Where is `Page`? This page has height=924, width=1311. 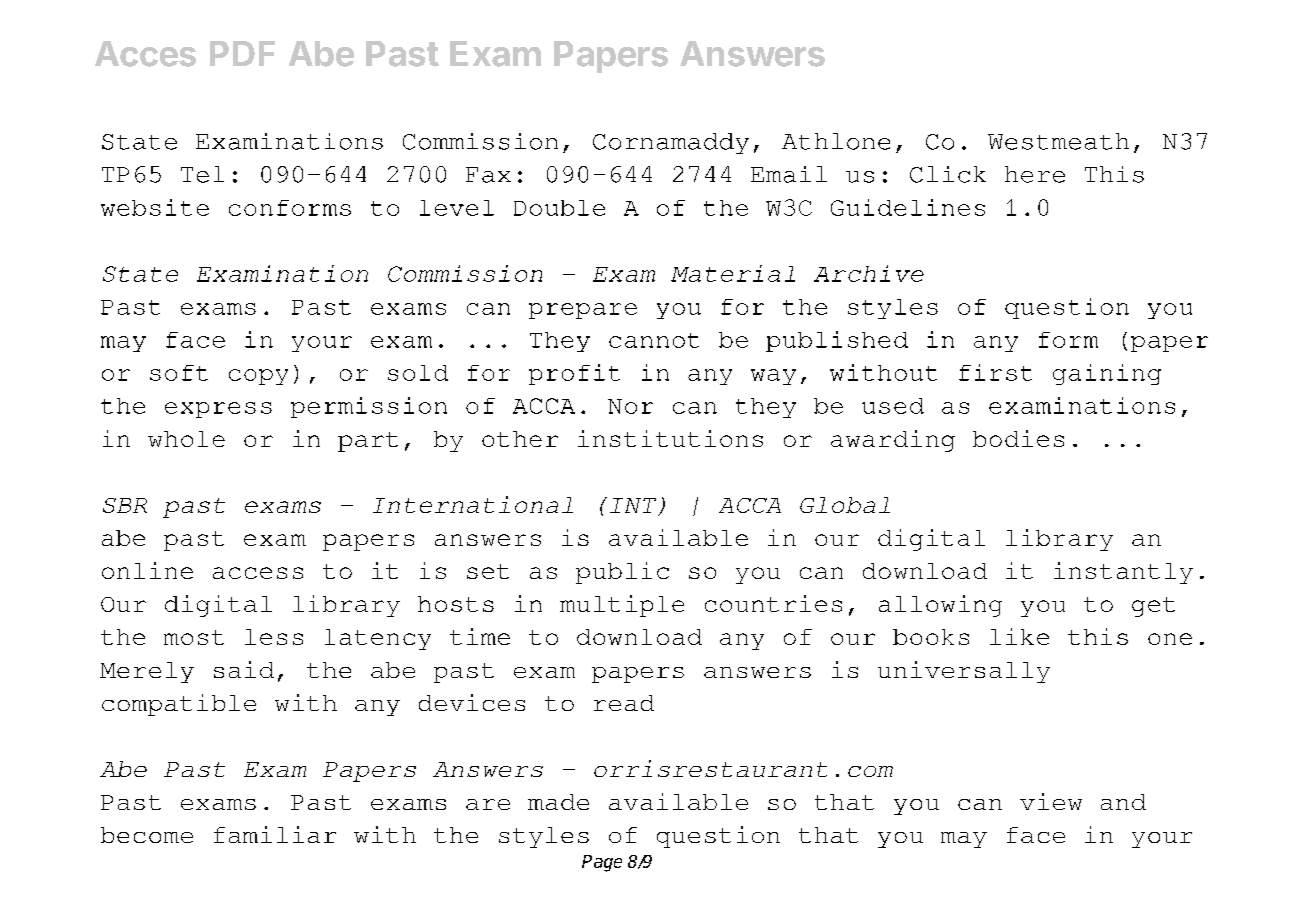
Page is located at coordinates (602, 863).
